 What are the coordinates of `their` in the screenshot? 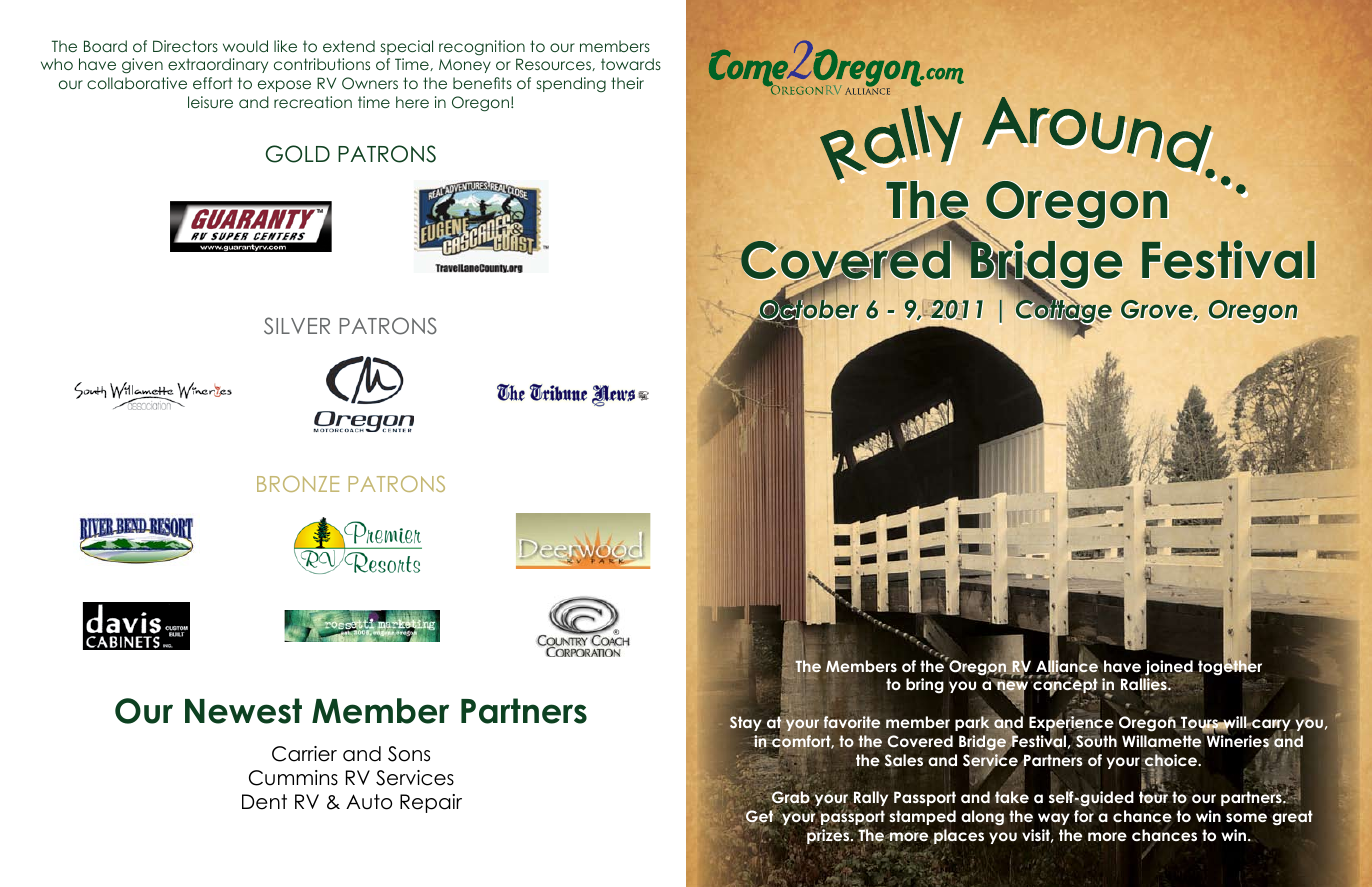 It's located at (627, 83).
